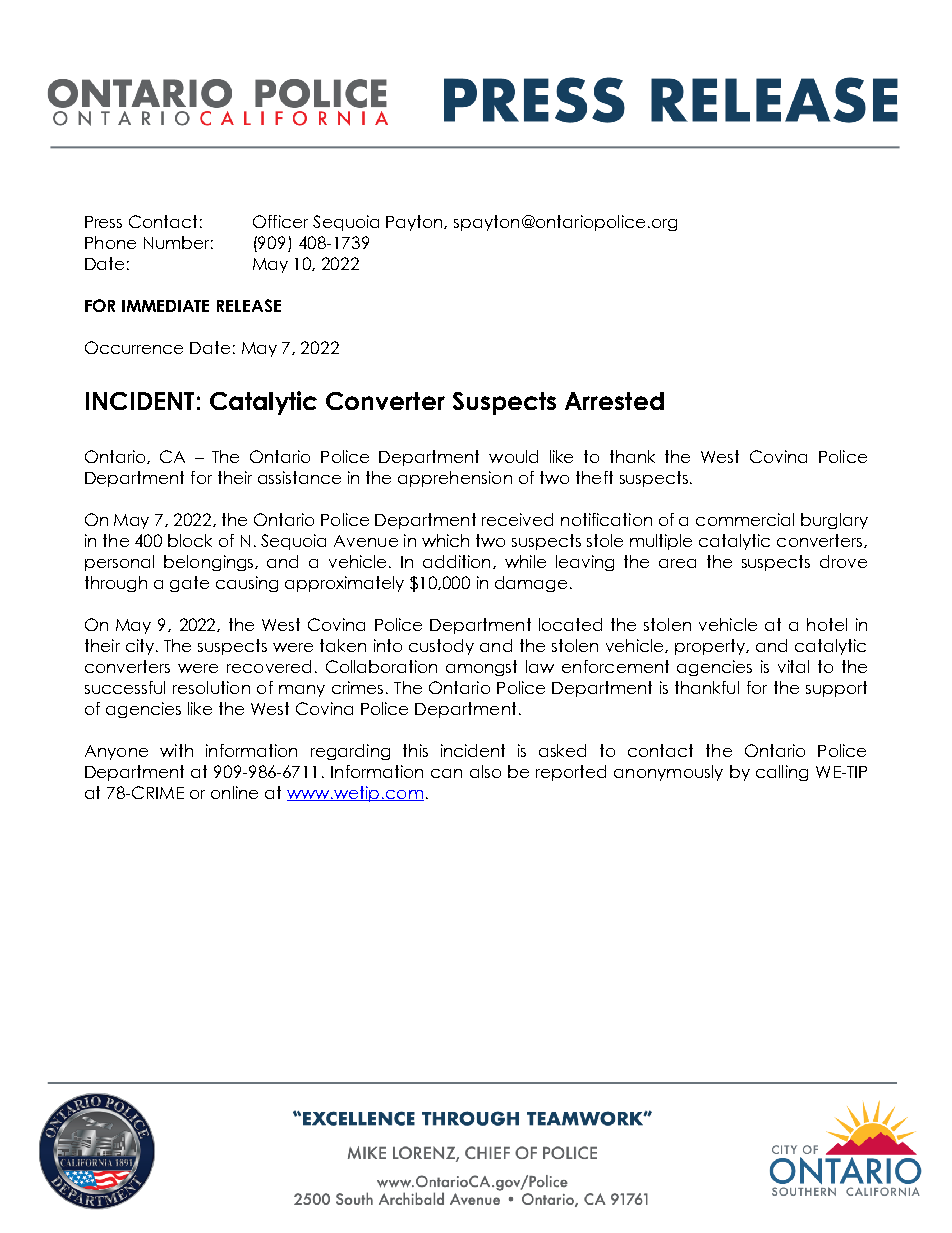 The width and height of the page is (952, 1233). Describe the element at coordinates (234, 792) in the page. I see `online` at that location.
